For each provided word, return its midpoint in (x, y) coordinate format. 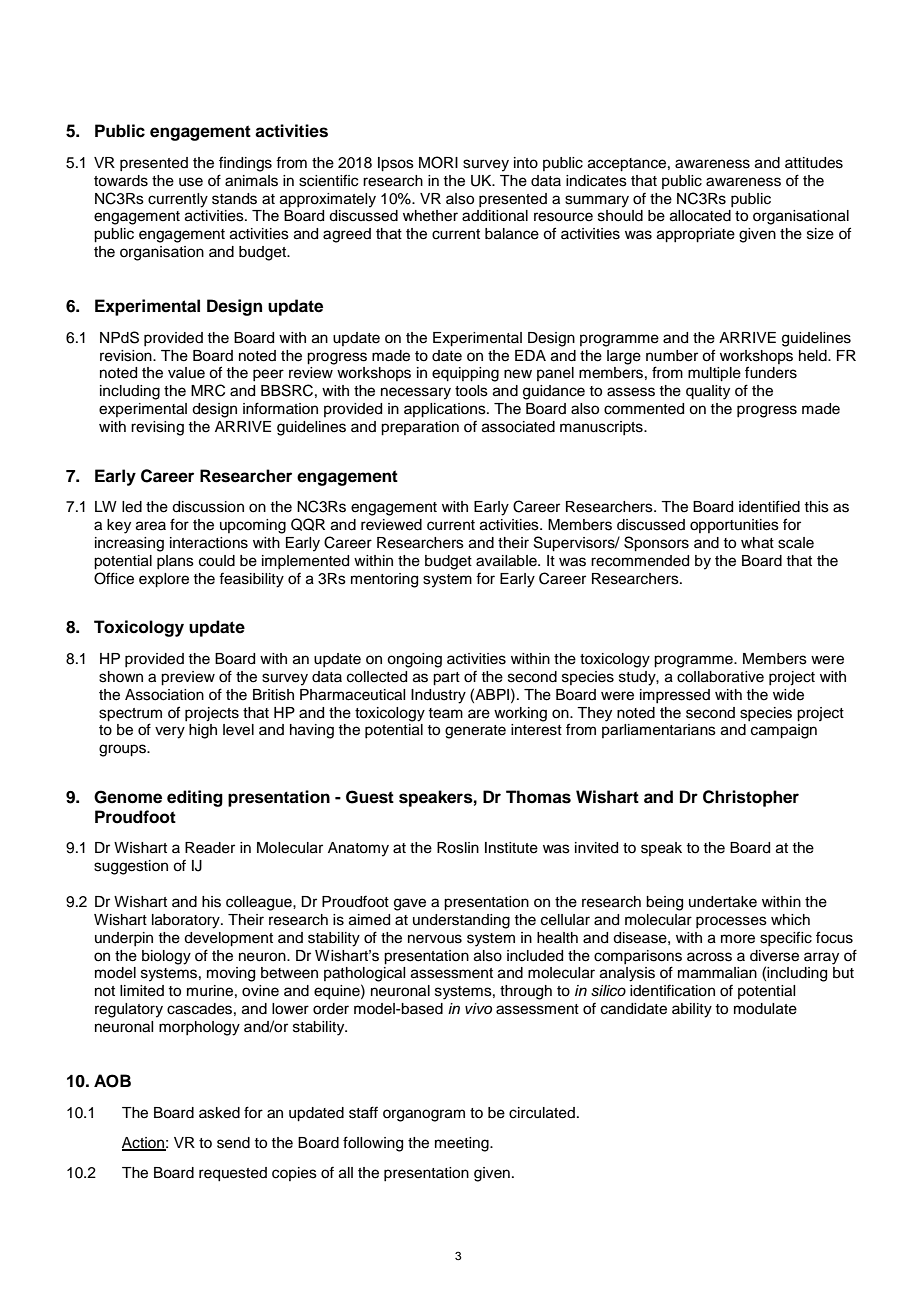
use (191, 182)
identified (769, 506)
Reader (210, 848)
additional (495, 216)
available (507, 561)
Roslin (458, 848)
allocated (700, 216)
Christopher (751, 798)
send (233, 1143)
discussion (208, 507)
